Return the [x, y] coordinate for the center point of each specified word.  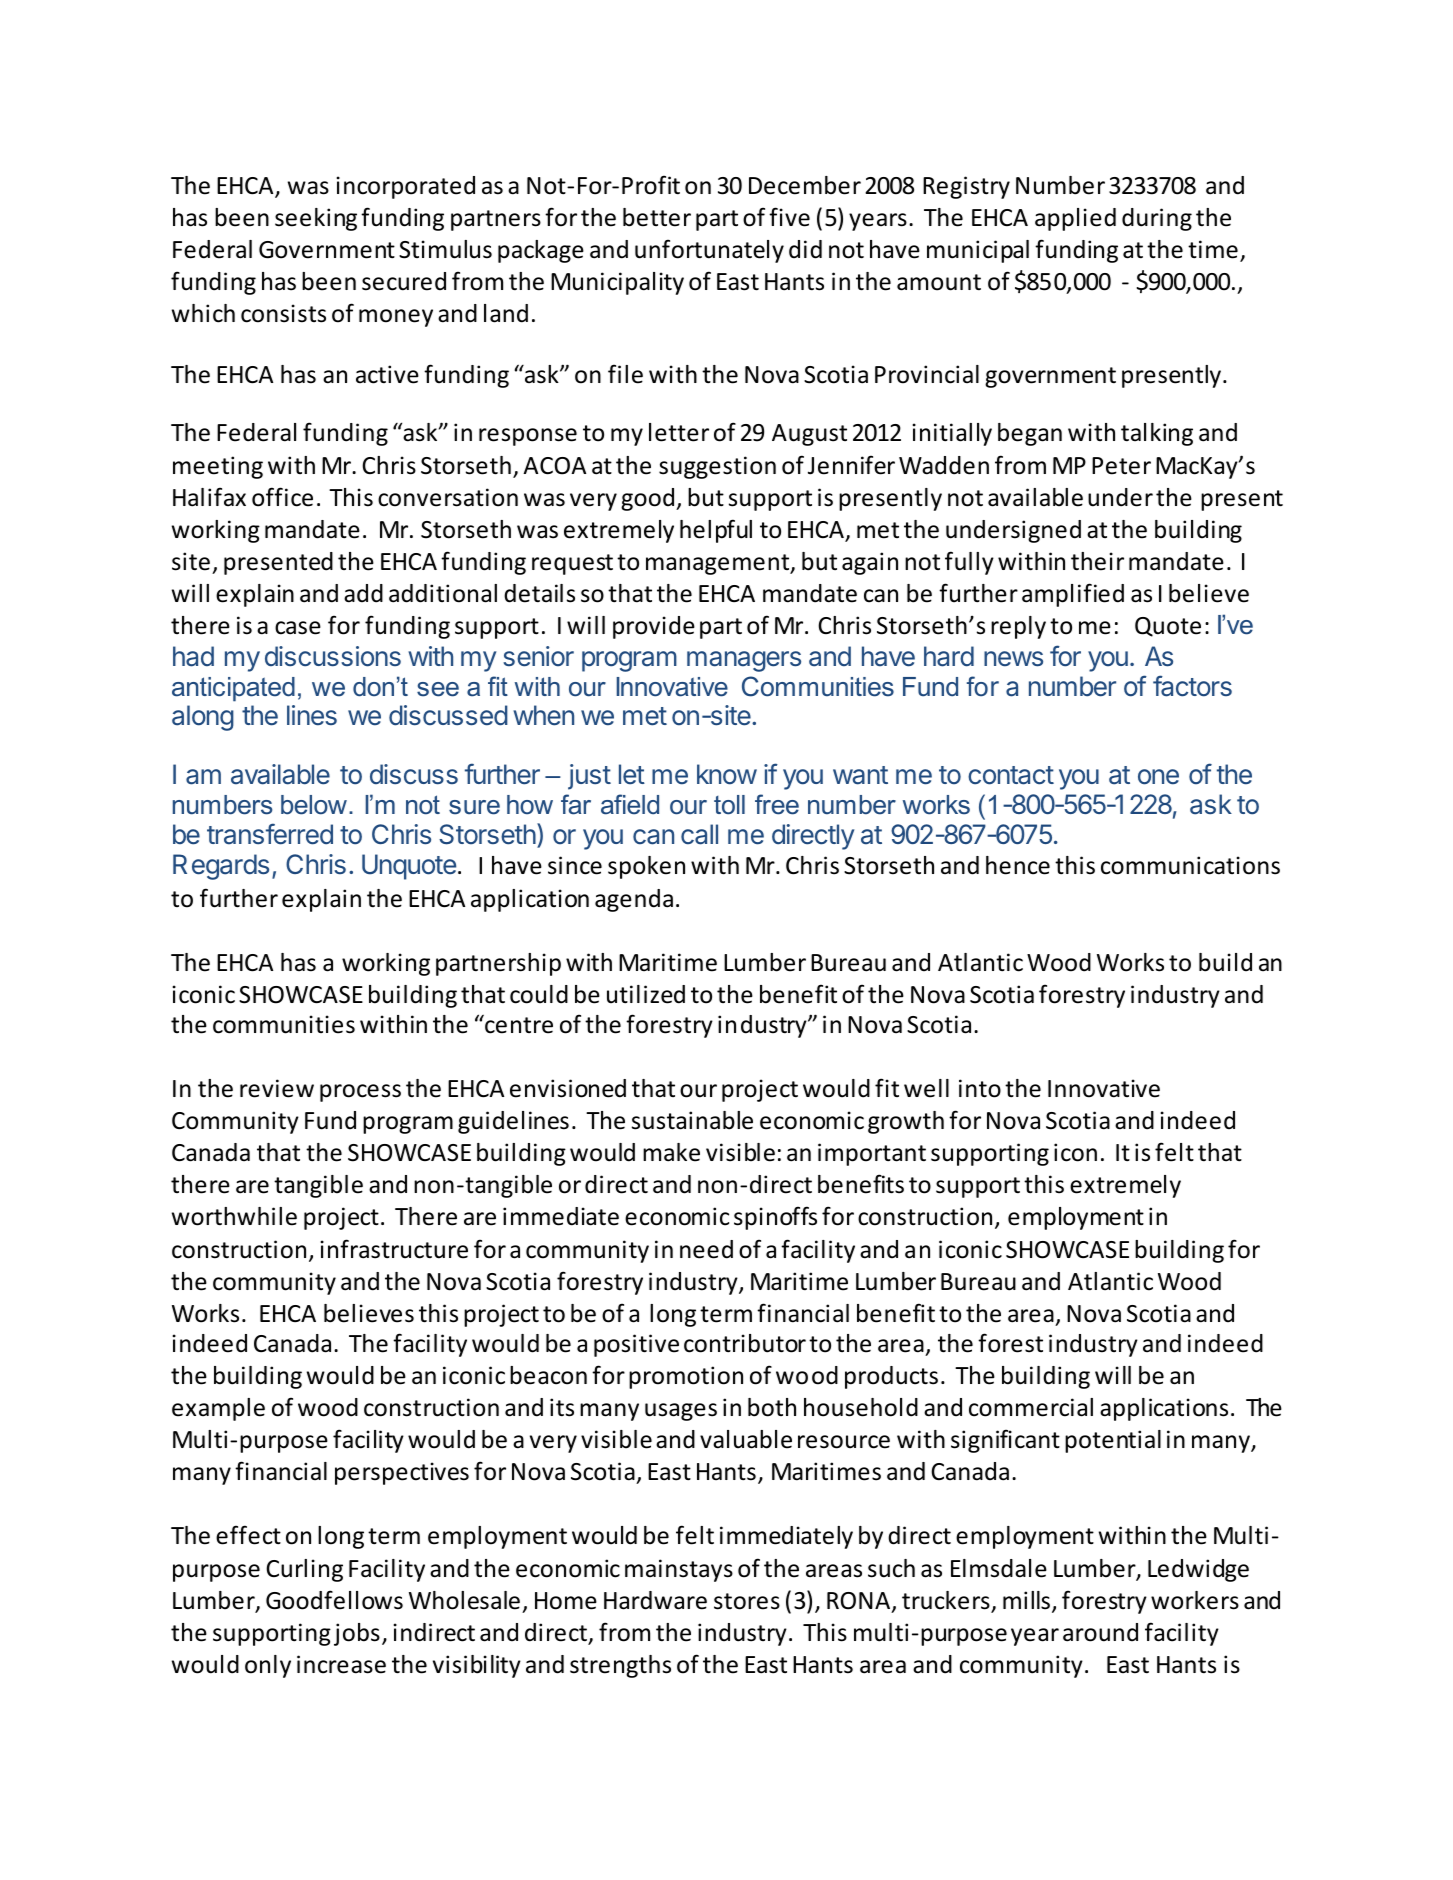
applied [1075, 219]
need [706, 1249]
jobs [357, 1634]
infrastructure [394, 1249]
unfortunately [709, 251]
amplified [1073, 595]
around [1100, 1632]
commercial [1031, 1407]
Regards [221, 867]
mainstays [679, 1570]
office [282, 497]
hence [1018, 865]
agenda [634, 900]
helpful [716, 531]
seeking [316, 219]
